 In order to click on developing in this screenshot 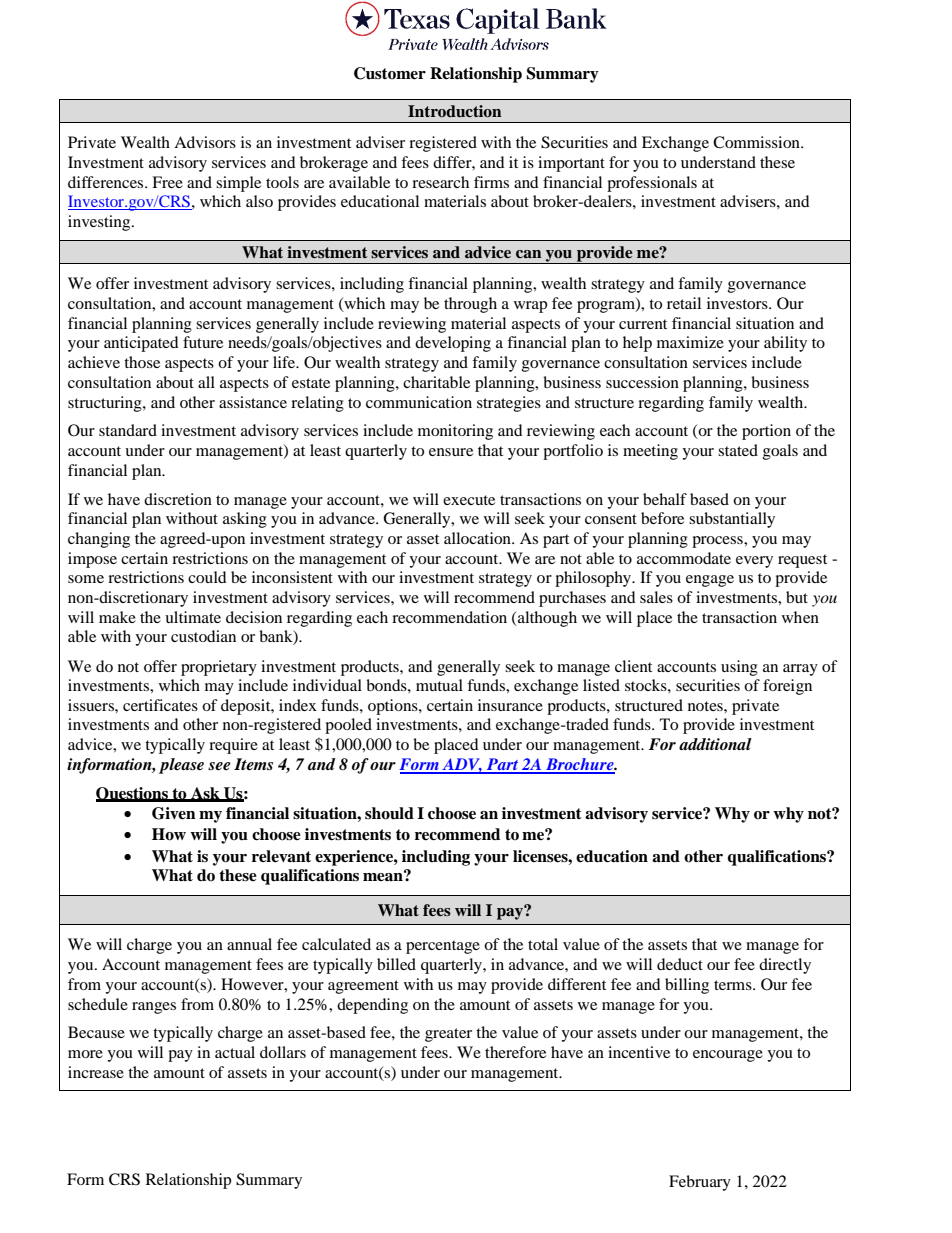, I will do `click(453, 344)`.
